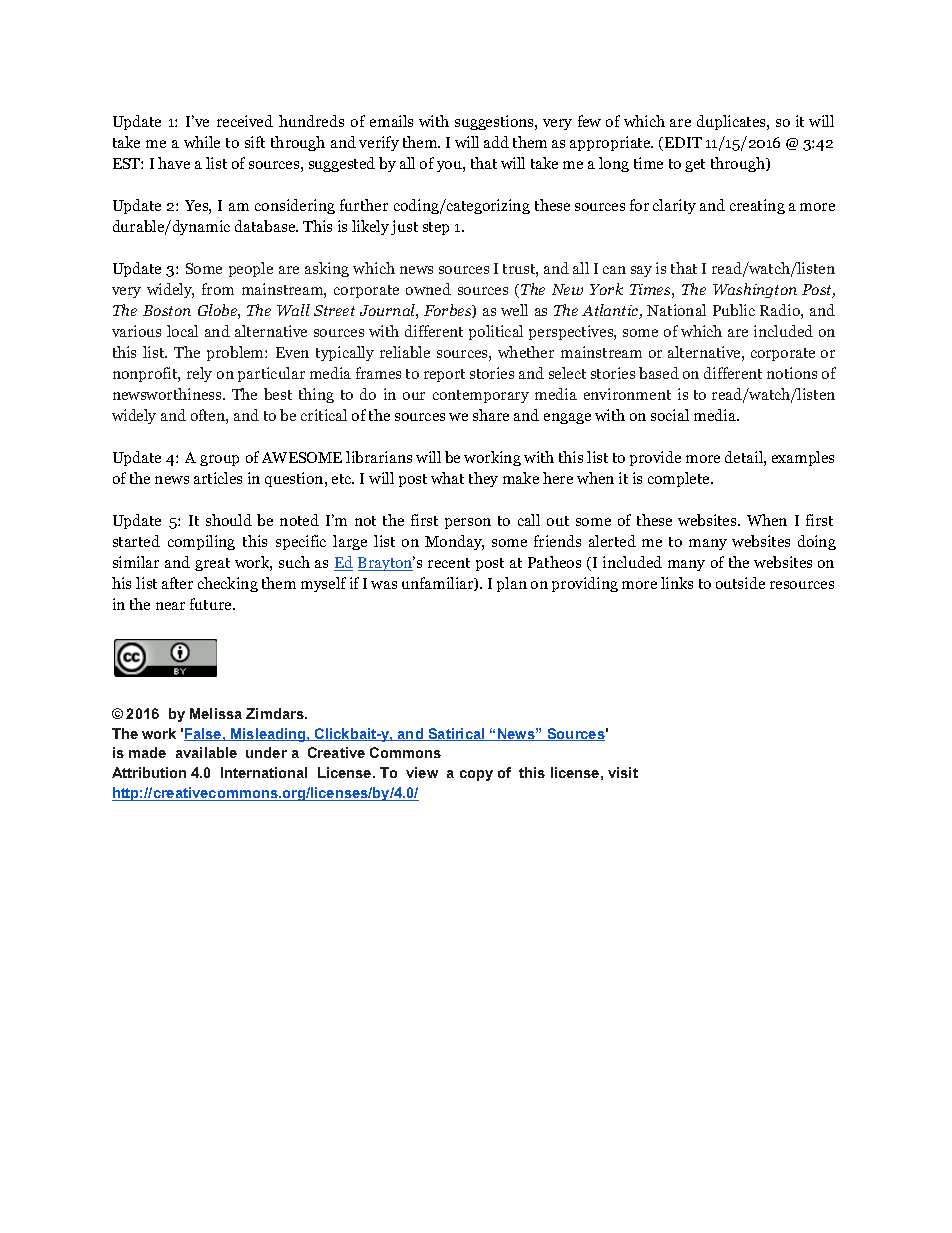 The height and width of the image is (1233, 952). I want to click on group, so click(219, 460).
